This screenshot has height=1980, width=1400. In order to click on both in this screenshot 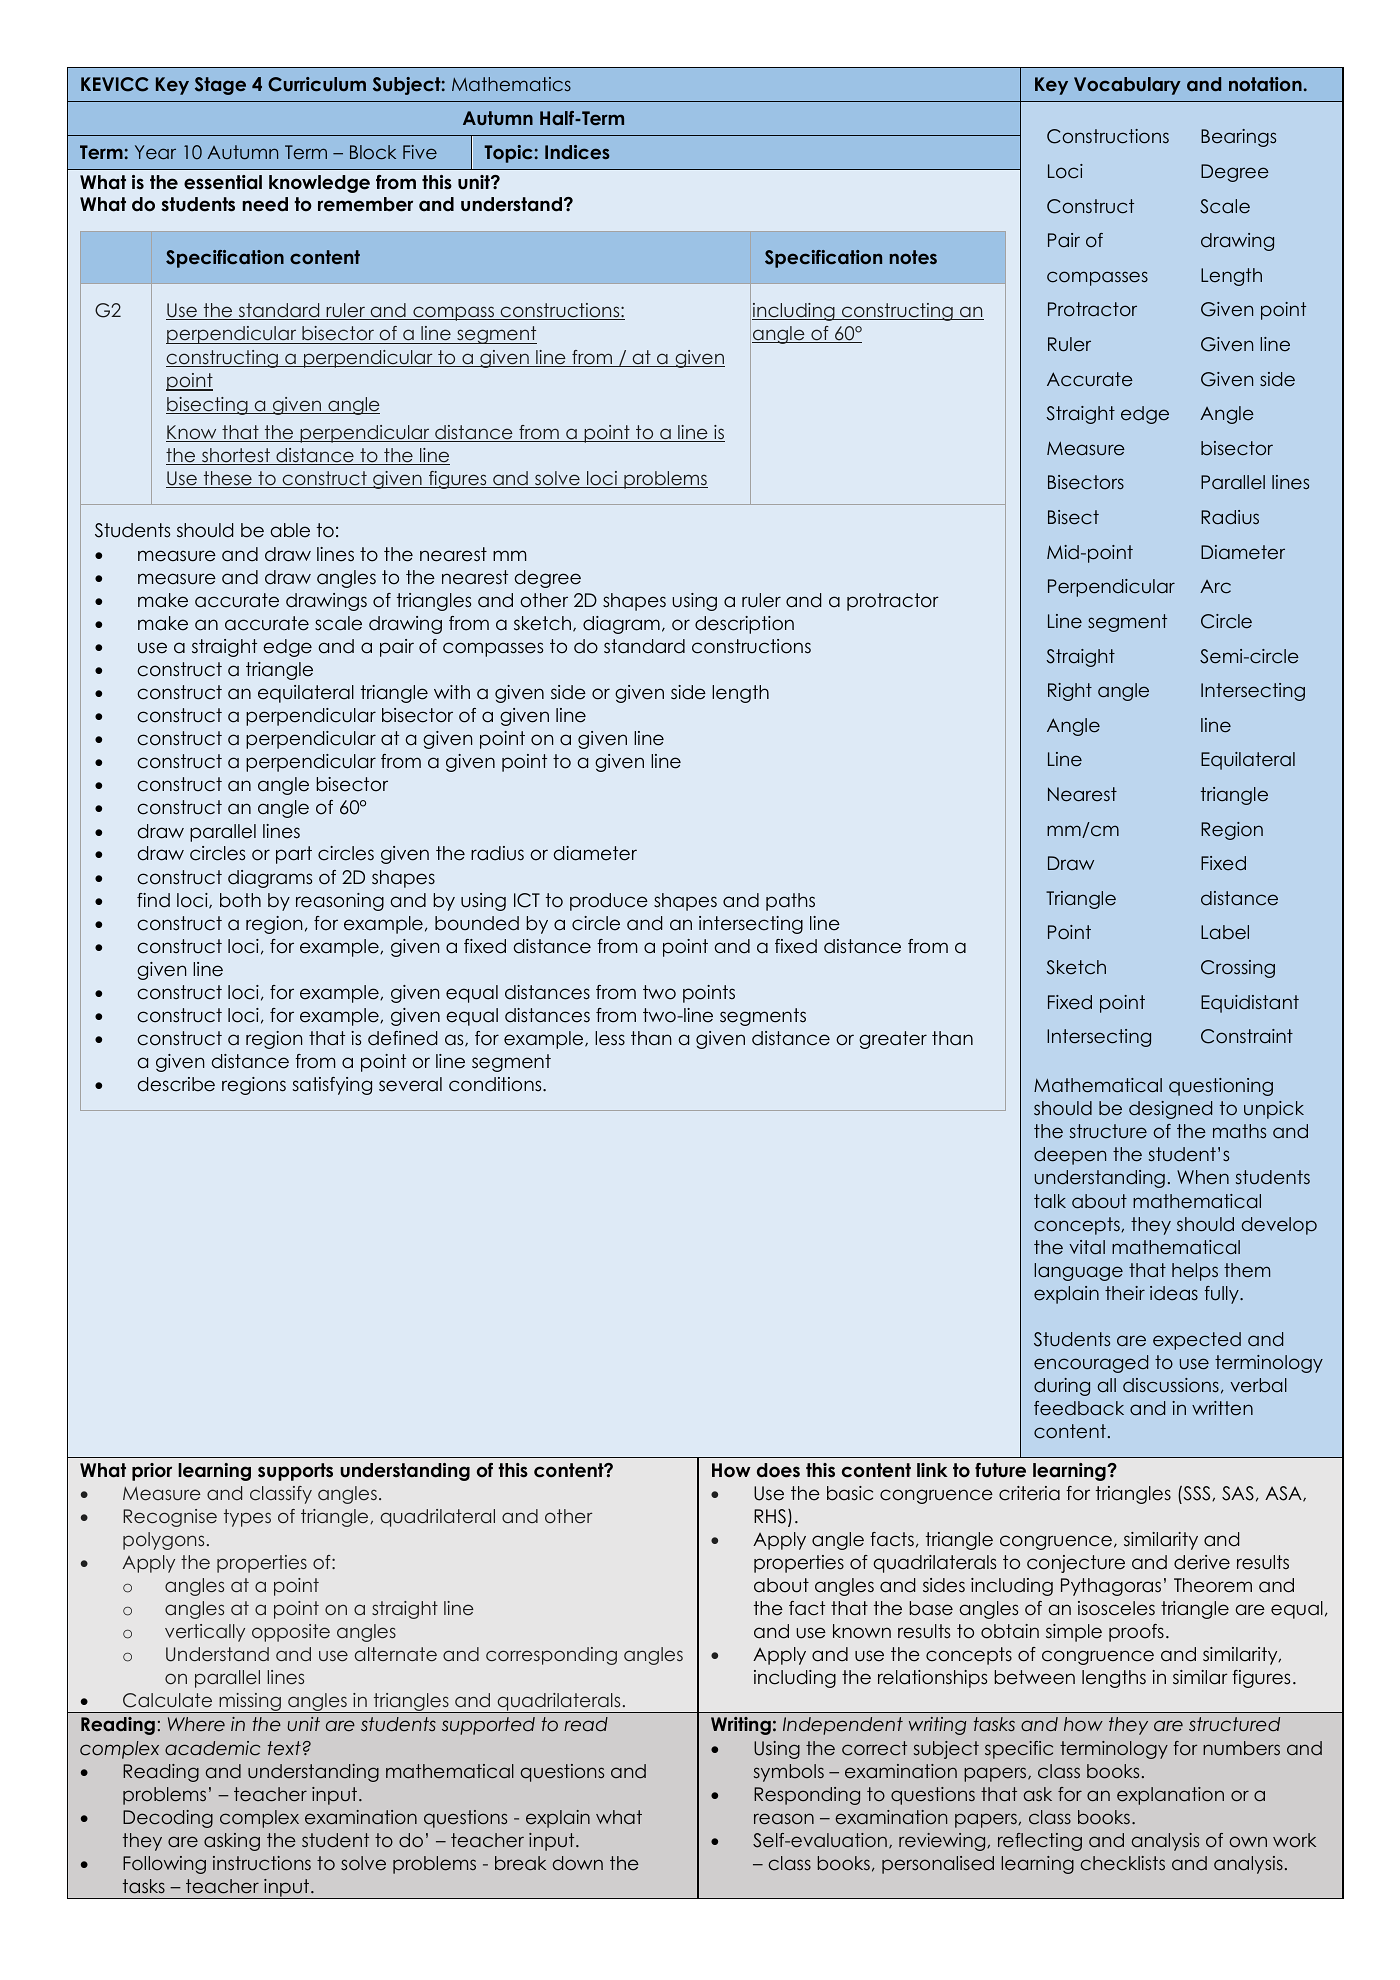, I will do `click(240, 900)`.
